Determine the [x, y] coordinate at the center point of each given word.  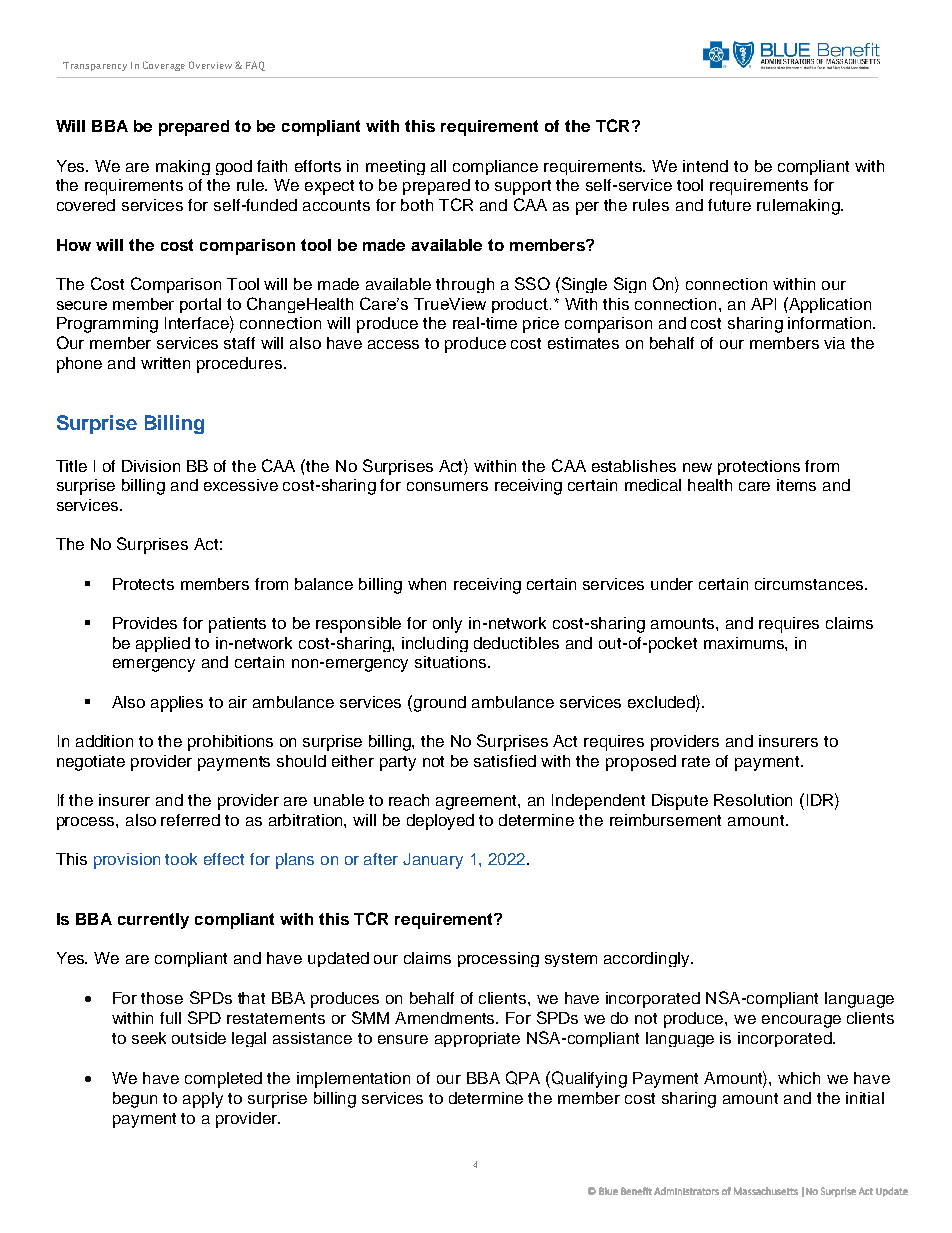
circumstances [810, 584]
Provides [145, 623]
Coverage [164, 66]
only [447, 625]
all [438, 166]
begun [135, 1100]
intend [705, 166]
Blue [608, 1191]
